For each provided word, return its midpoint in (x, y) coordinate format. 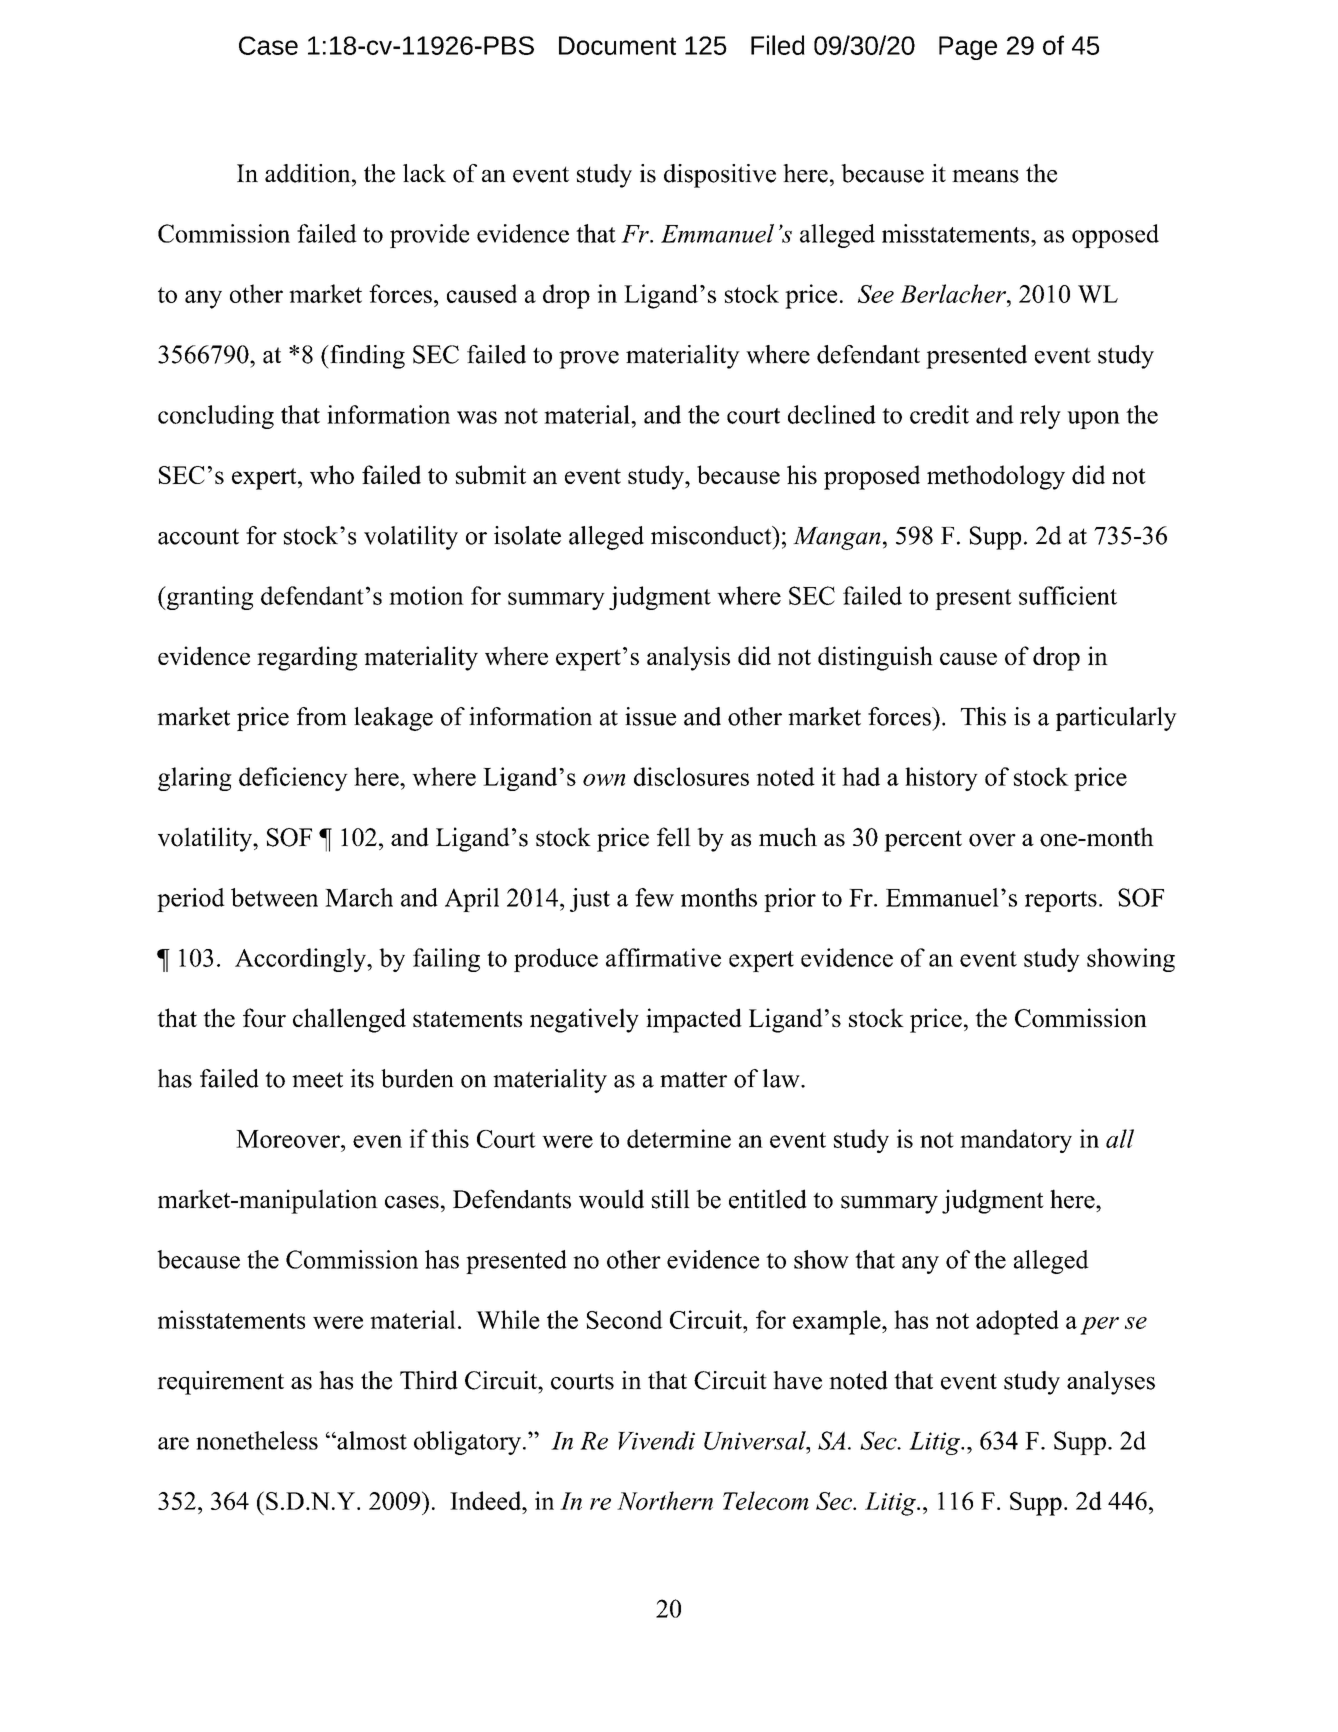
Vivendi (656, 1440)
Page (968, 48)
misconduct (712, 535)
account (198, 537)
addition (309, 173)
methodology (996, 477)
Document (617, 45)
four (264, 1017)
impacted (694, 1020)
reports (1061, 901)
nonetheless (257, 1440)
